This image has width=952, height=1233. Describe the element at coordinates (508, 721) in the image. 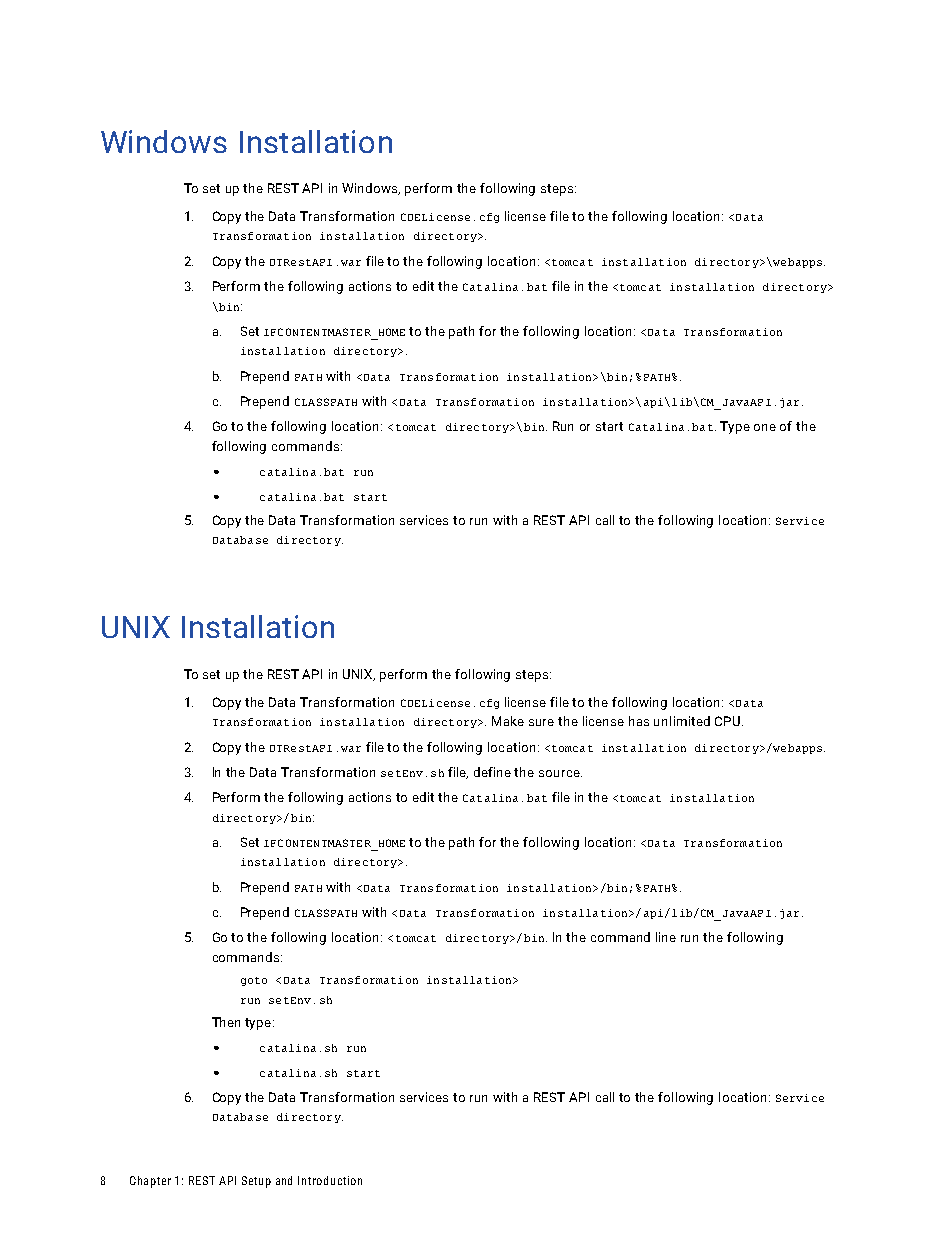

I see `Make` at that location.
